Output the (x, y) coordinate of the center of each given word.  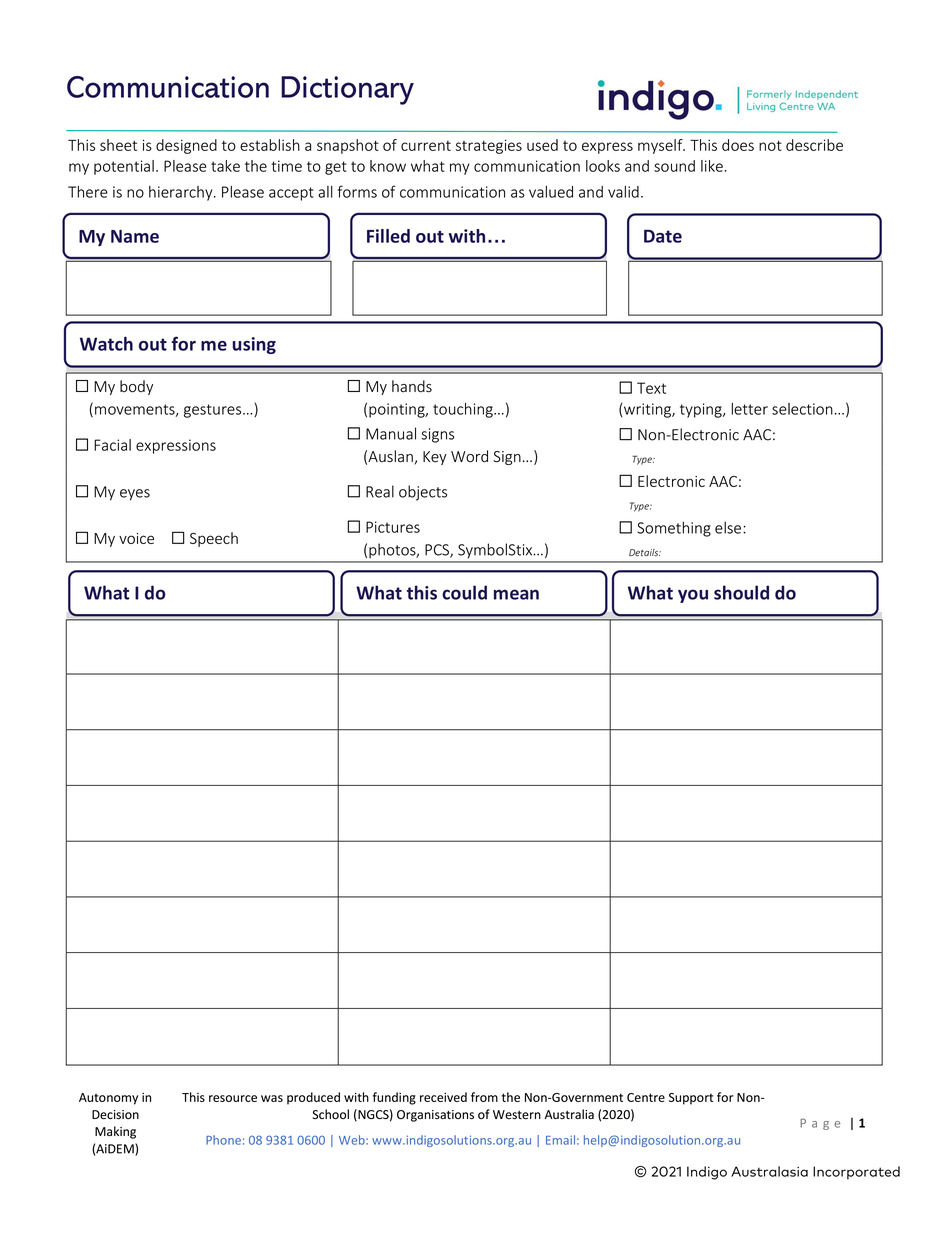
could (464, 592)
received (443, 1097)
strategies (489, 146)
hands (412, 386)
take (225, 166)
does (738, 145)
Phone (223, 1140)
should (741, 592)
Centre (646, 1097)
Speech (214, 539)
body (136, 387)
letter (750, 409)
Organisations (435, 1116)
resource (233, 1098)
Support (691, 1099)
